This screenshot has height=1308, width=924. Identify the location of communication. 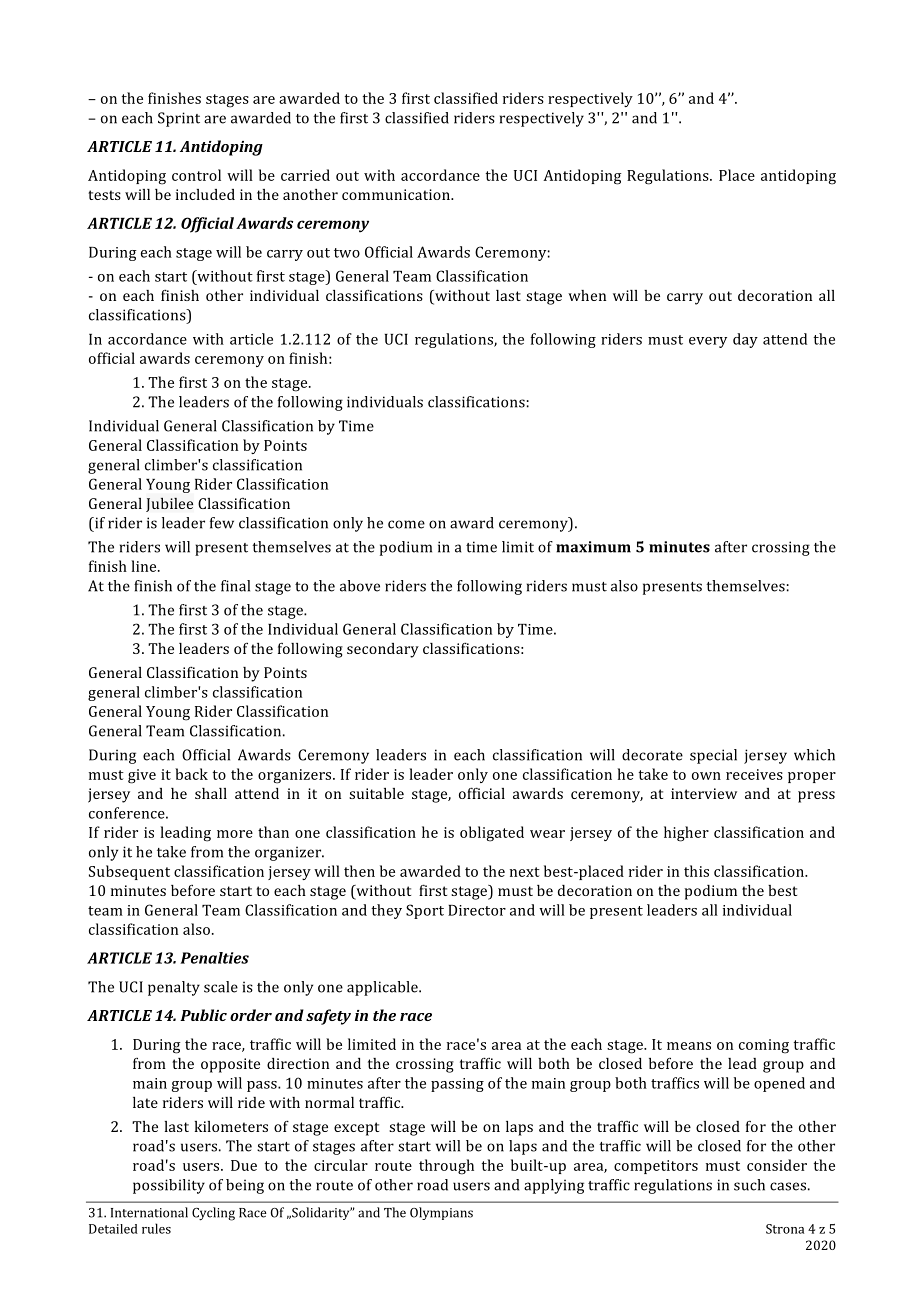
(397, 194).
